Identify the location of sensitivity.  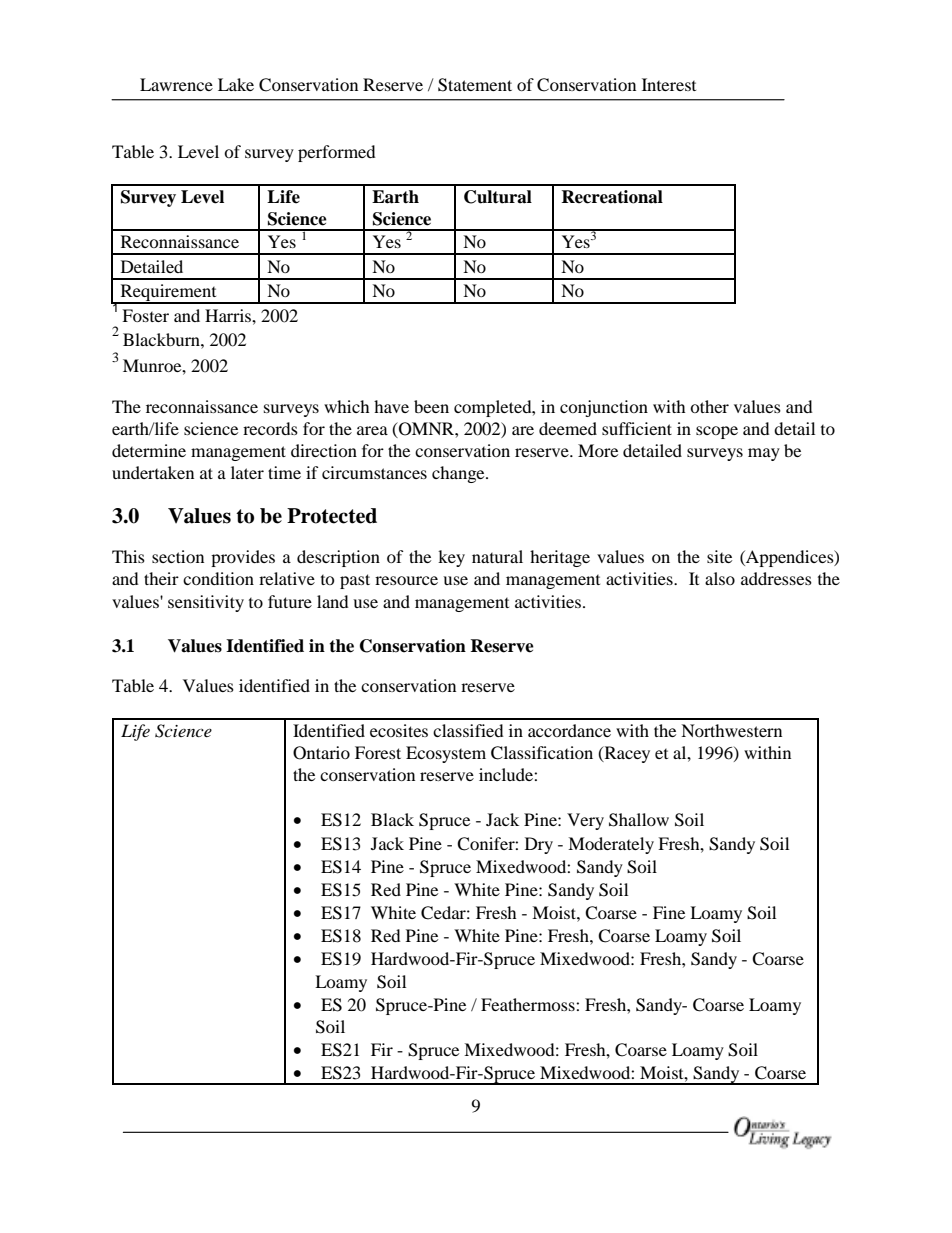
(206, 603).
